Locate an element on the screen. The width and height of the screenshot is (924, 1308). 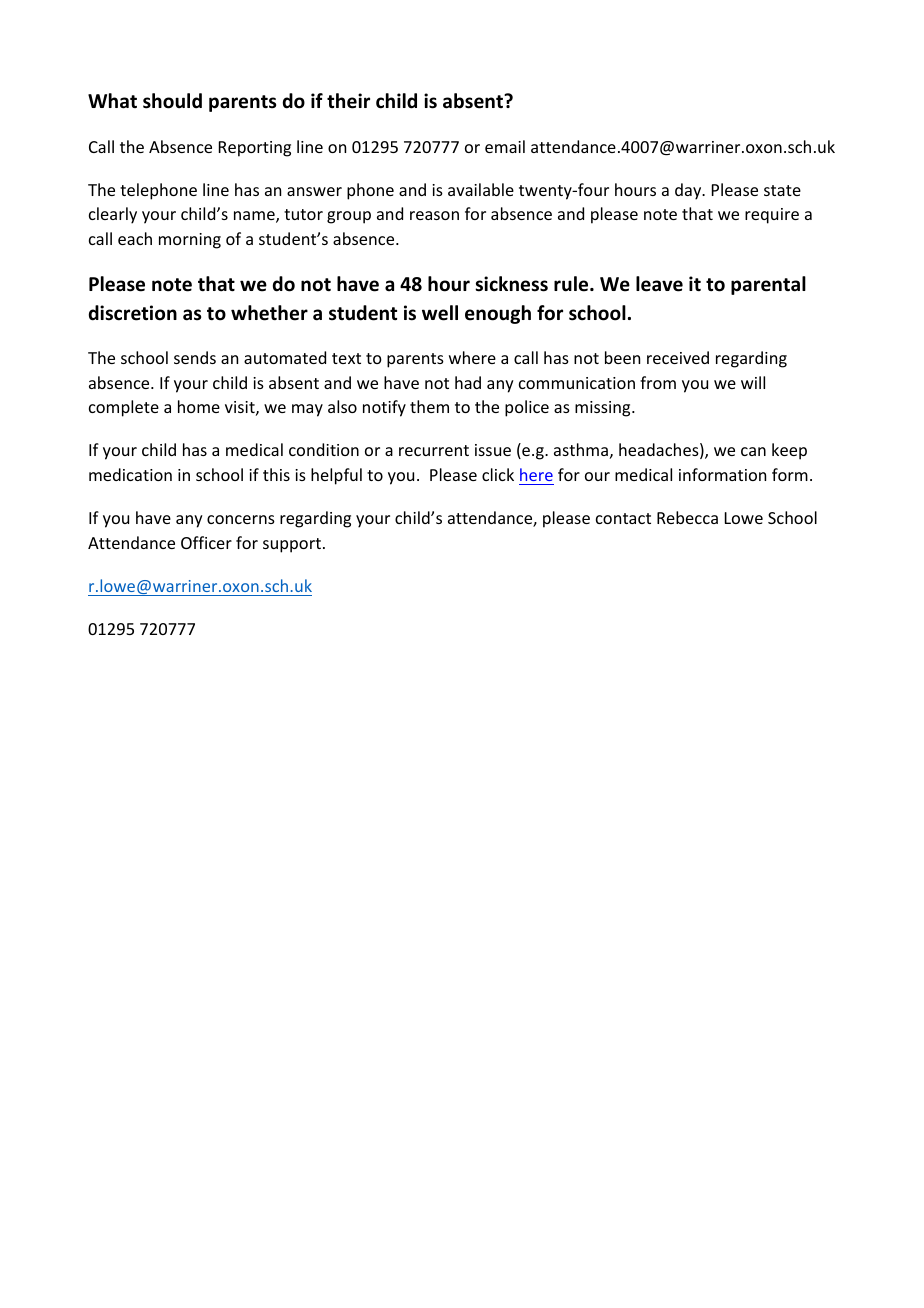
email is located at coordinates (505, 146).
